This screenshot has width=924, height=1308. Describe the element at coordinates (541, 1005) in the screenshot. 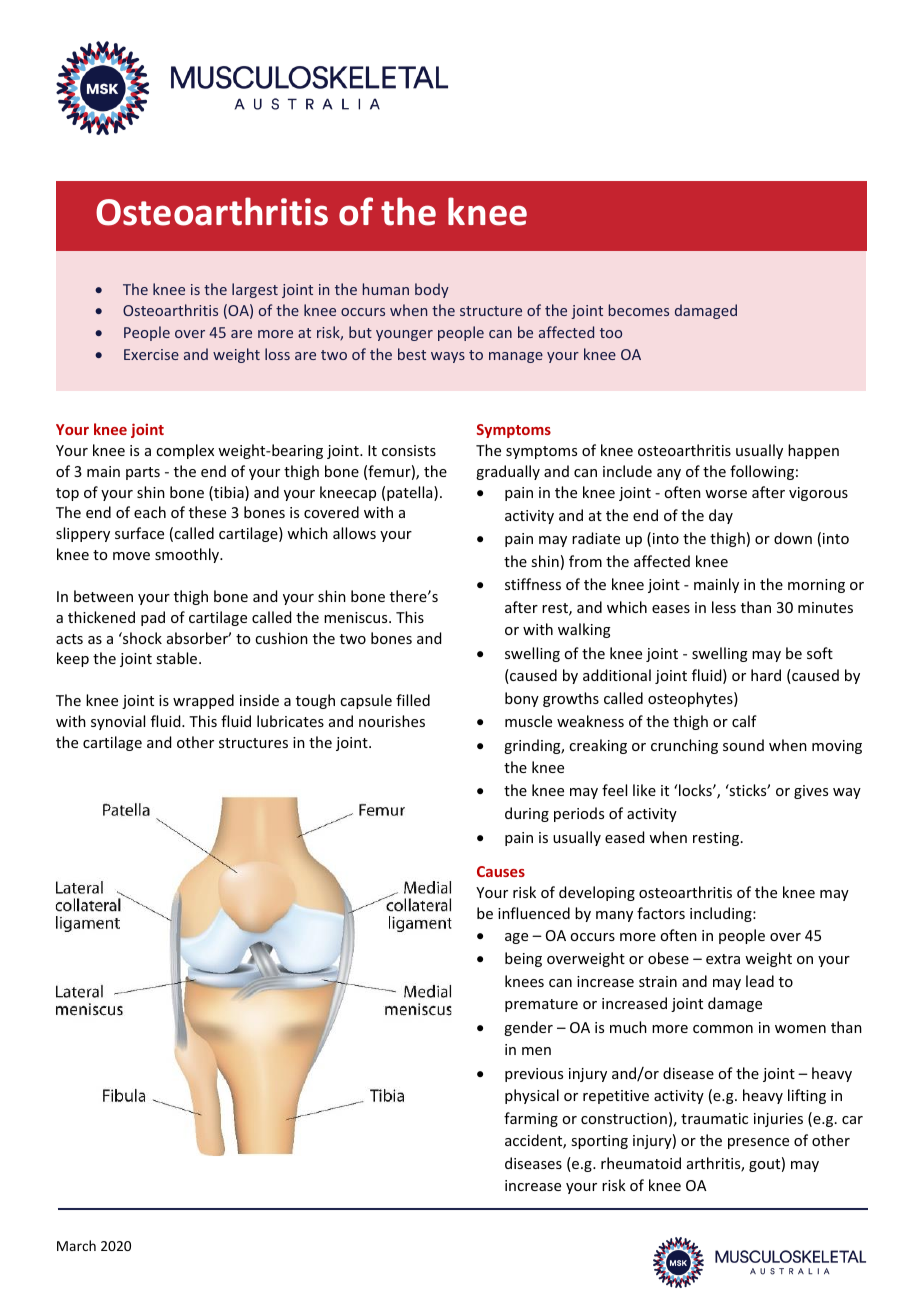

I see `premature` at that location.
